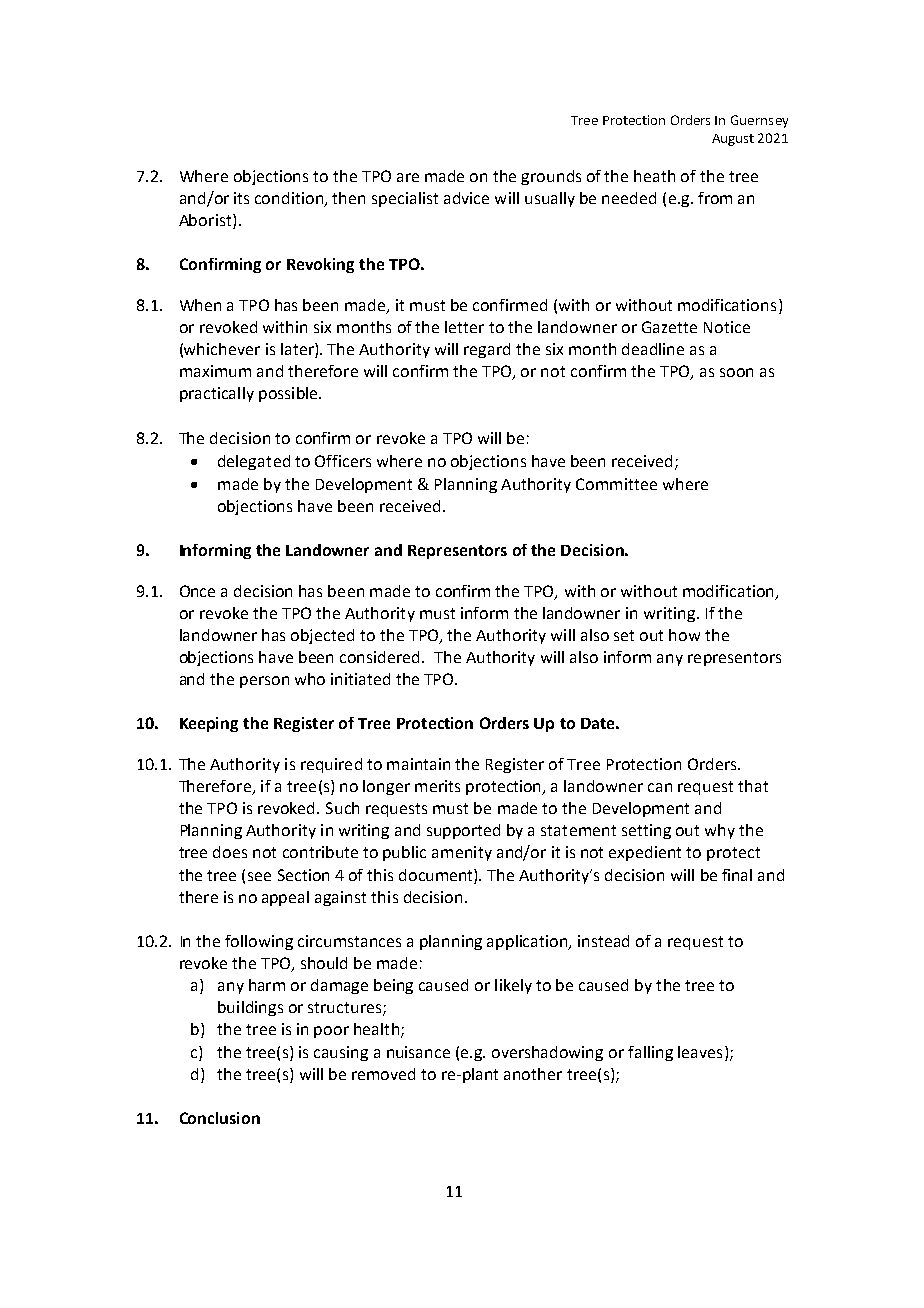  What do you see at coordinates (322, 636) in the screenshot?
I see `objected` at bounding box center [322, 636].
